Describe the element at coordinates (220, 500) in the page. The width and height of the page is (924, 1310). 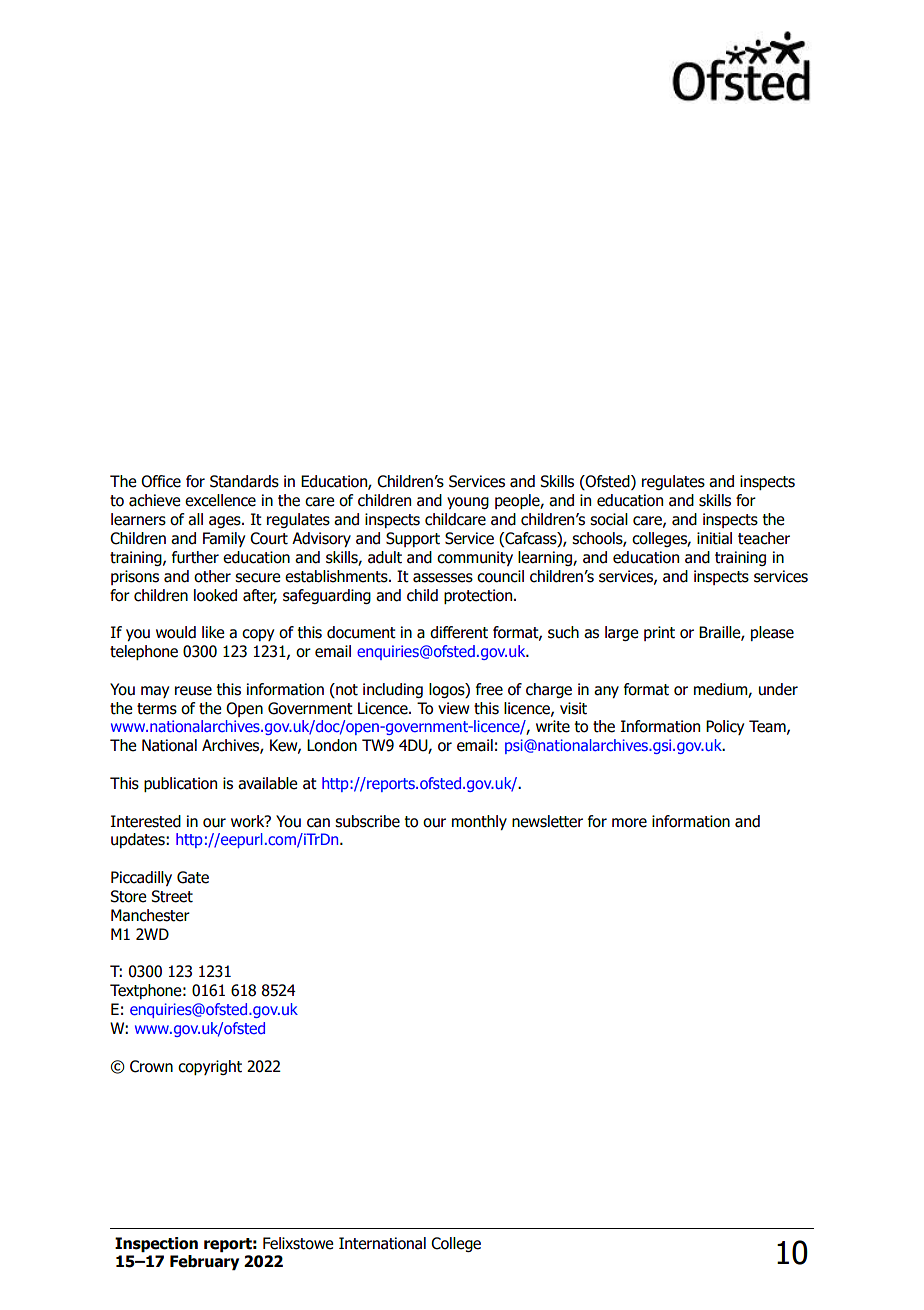
I see `excellence` at that location.
